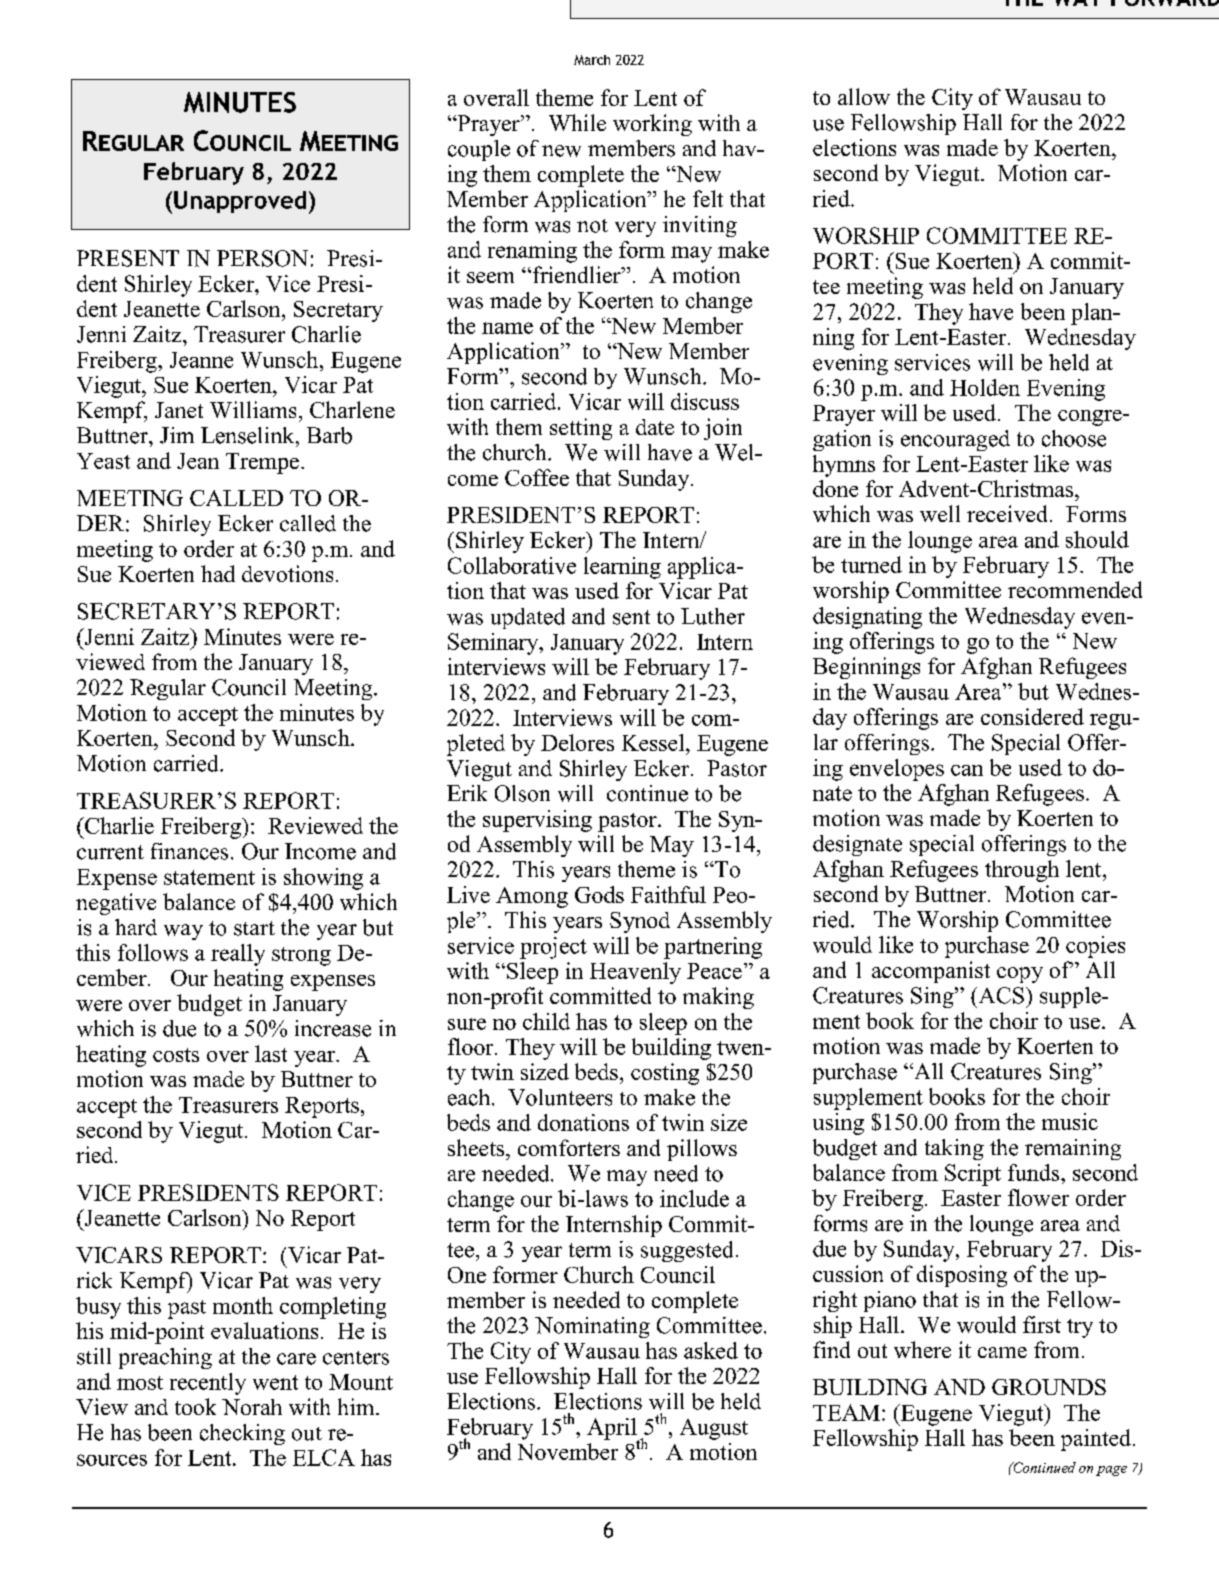  Describe the element at coordinates (1049, 1387) in the image. I see `GROUNDS` at that location.
